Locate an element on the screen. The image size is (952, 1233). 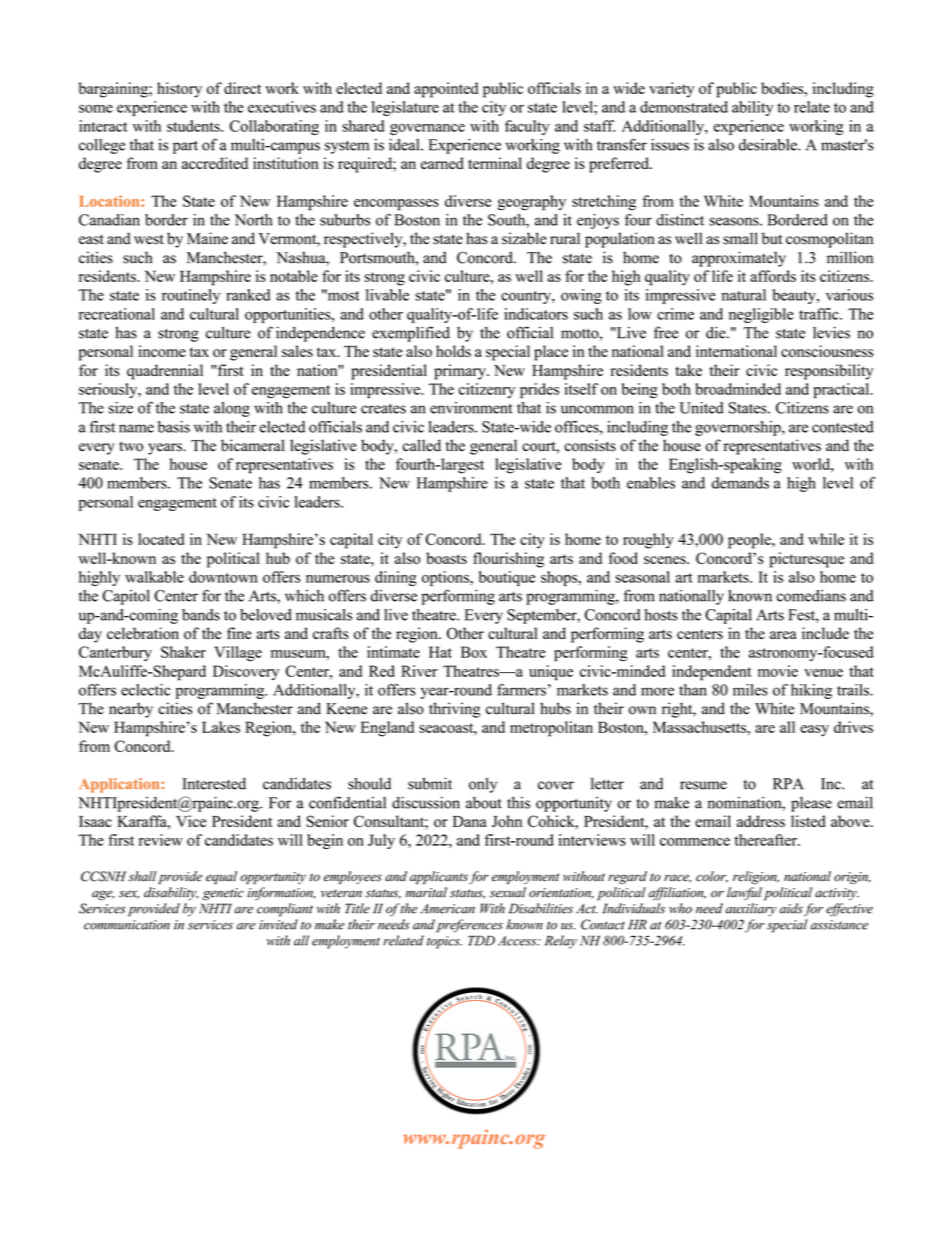
genetic is located at coordinates (223, 894).
